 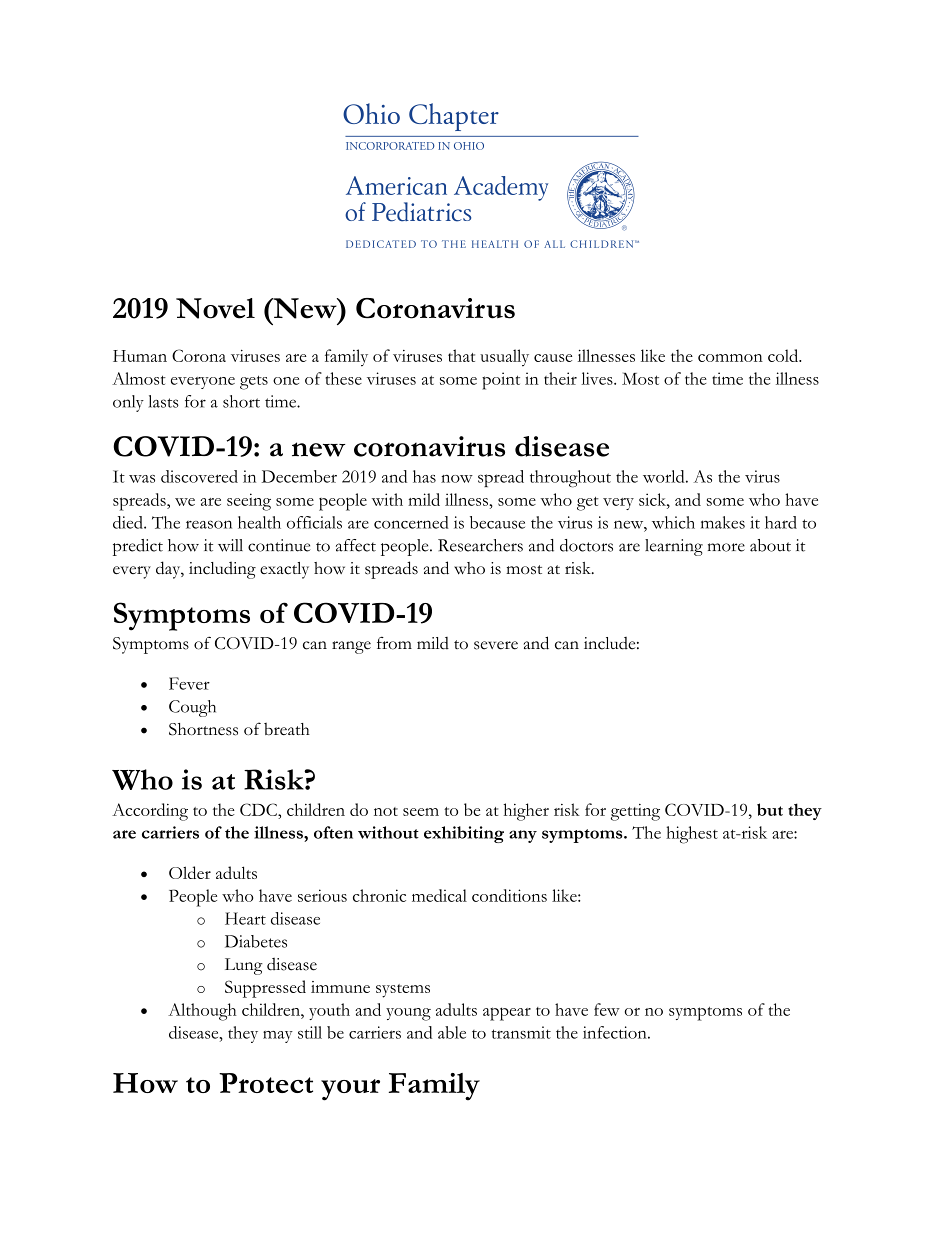 I want to click on but, so click(x=770, y=809).
